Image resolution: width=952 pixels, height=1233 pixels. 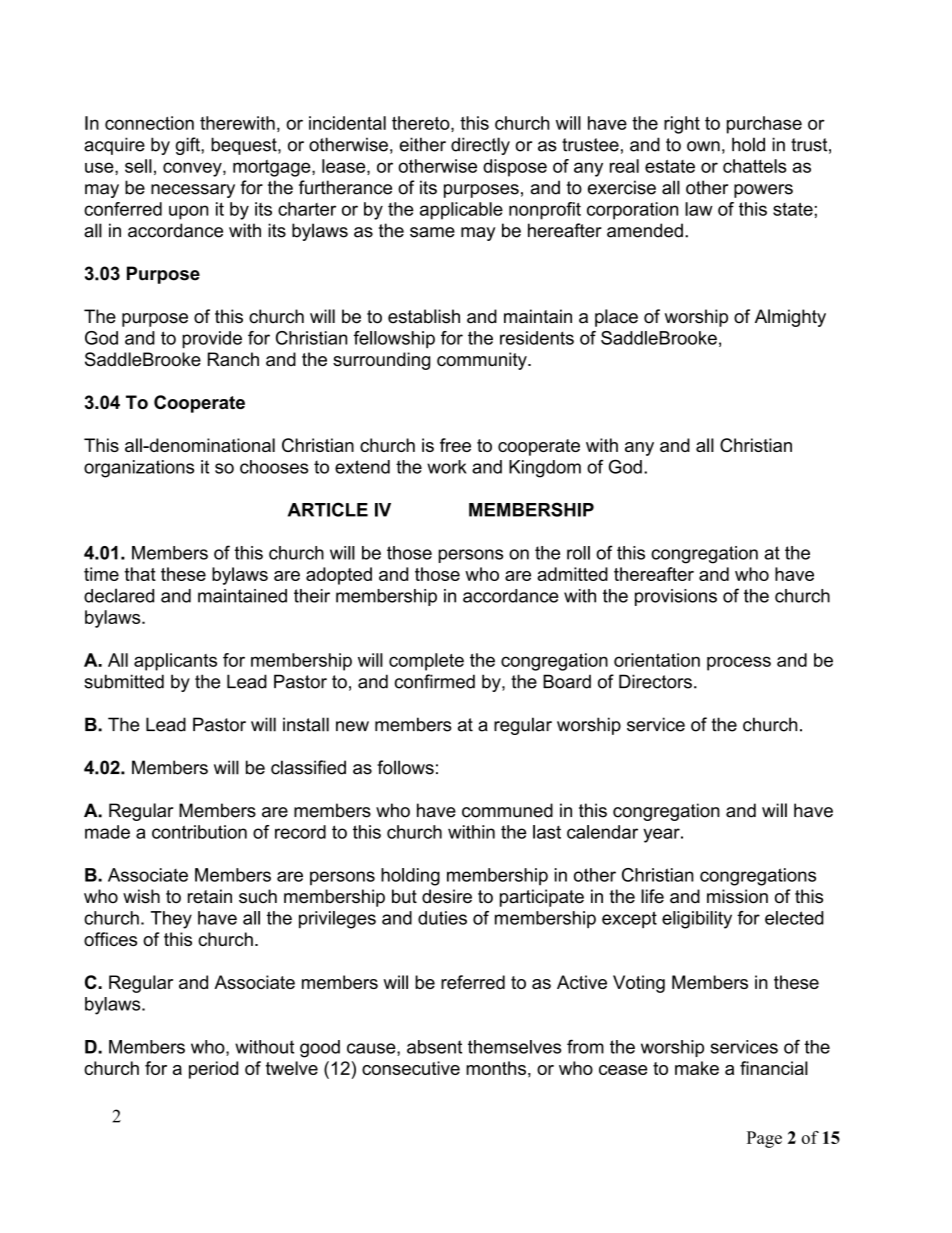 I want to click on contribution, so click(x=199, y=832).
